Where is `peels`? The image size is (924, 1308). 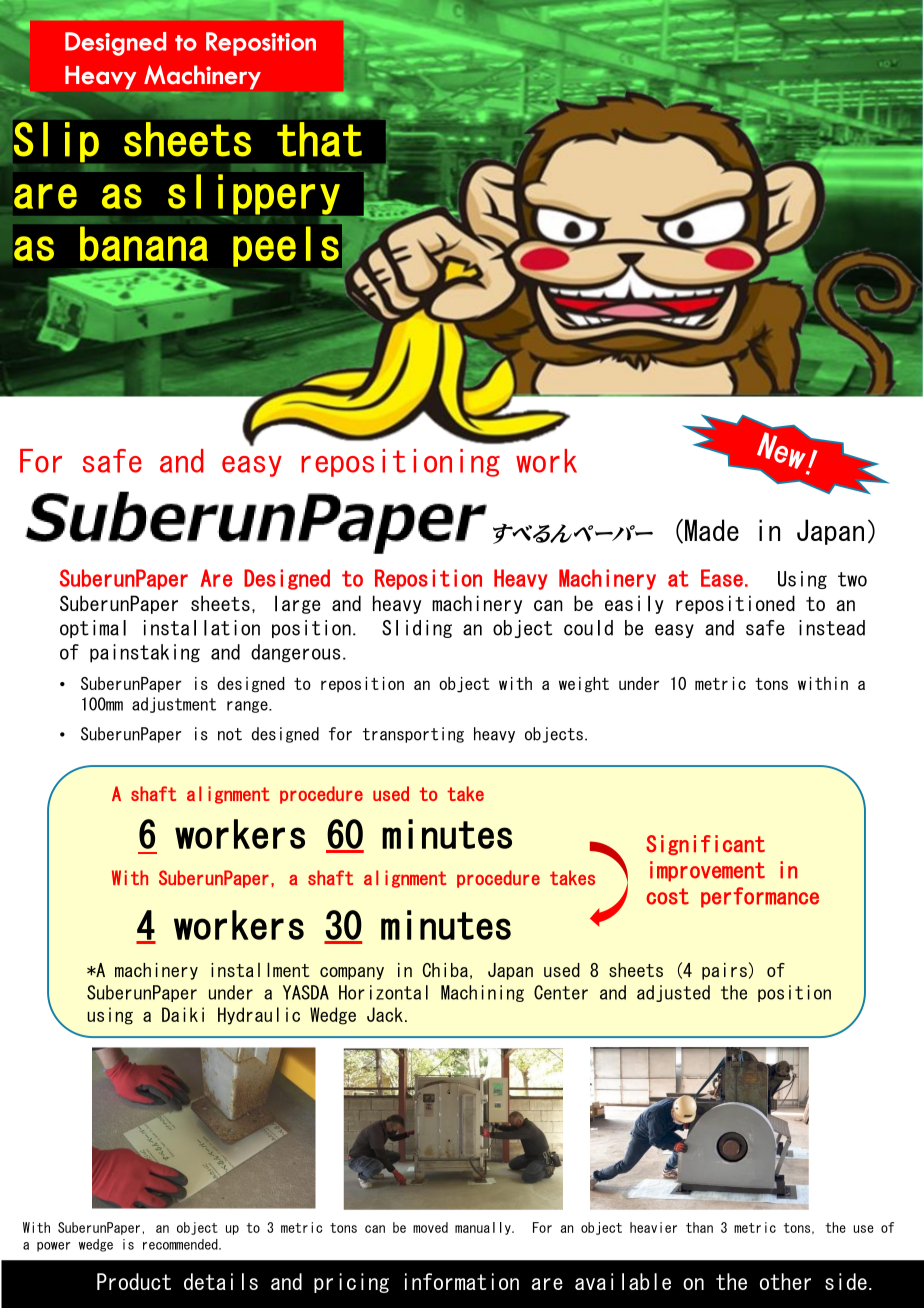 peels is located at coordinates (287, 247).
